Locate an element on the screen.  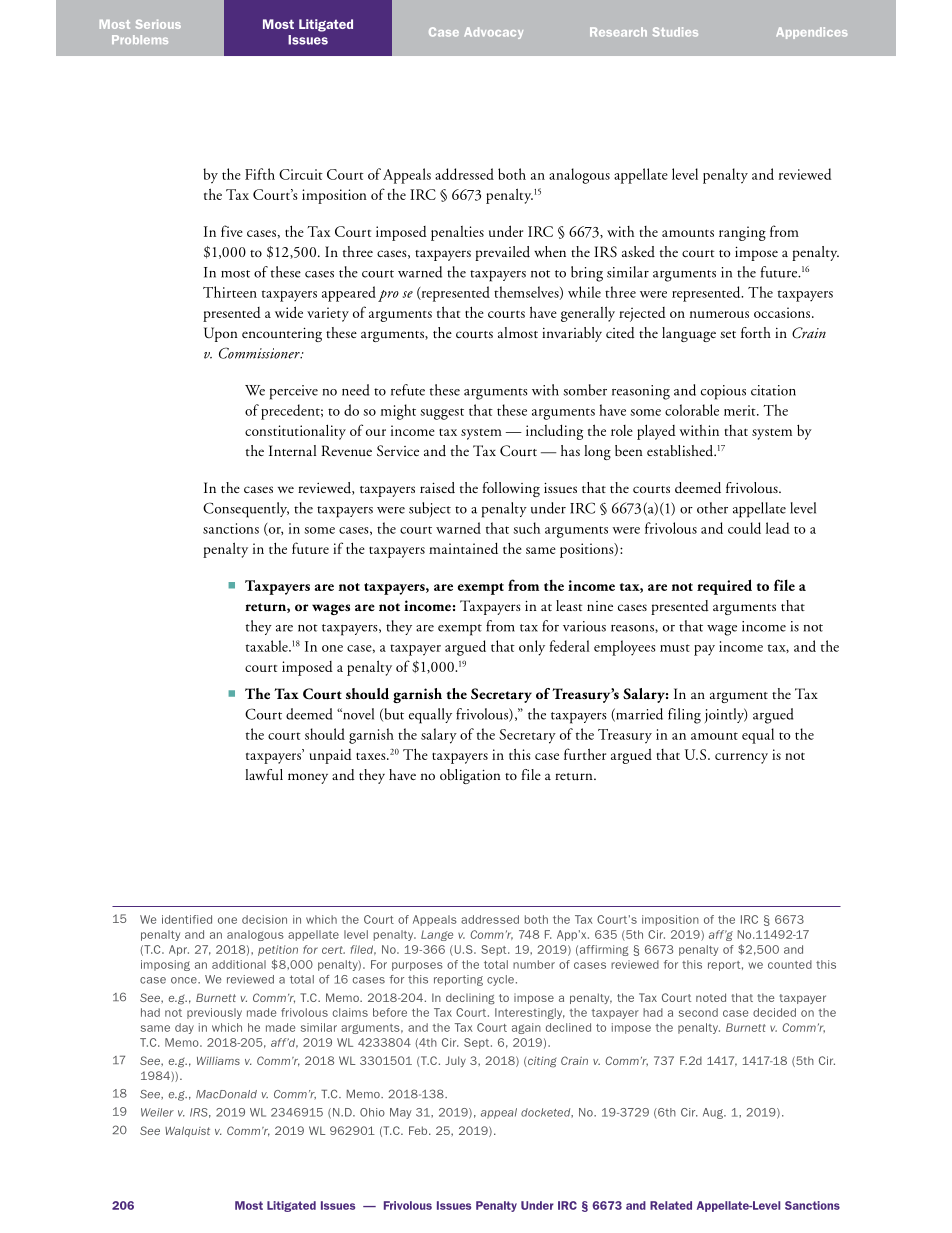
taxable is located at coordinates (268, 646).
